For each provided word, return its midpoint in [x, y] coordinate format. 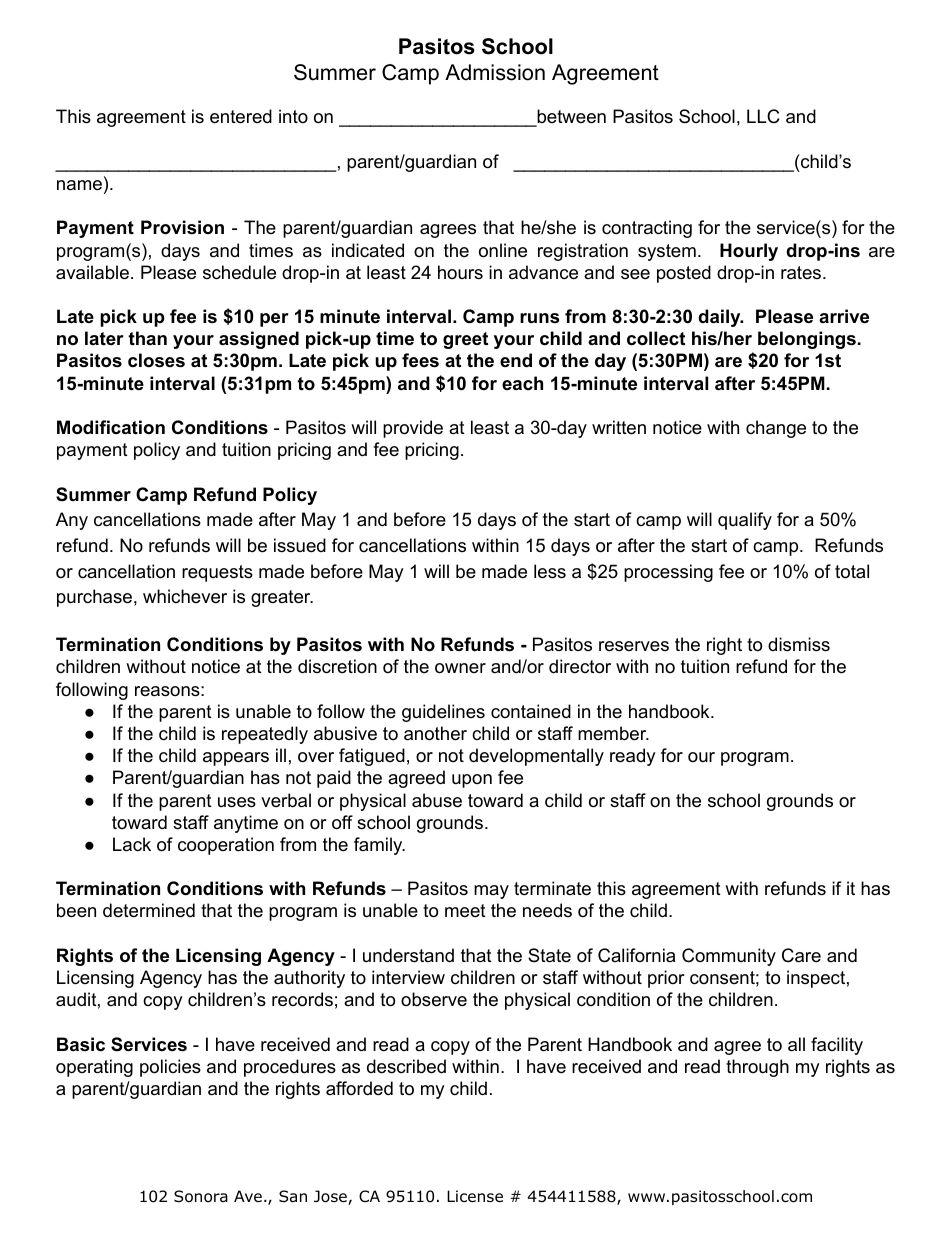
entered [241, 116]
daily [720, 318]
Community [729, 957]
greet [465, 340]
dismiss [799, 644]
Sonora [201, 1196]
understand [408, 955]
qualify [745, 521]
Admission [495, 72]
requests [217, 573]
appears [236, 759]
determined [149, 910]
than [147, 338]
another [435, 733]
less [550, 571]
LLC [763, 116]
